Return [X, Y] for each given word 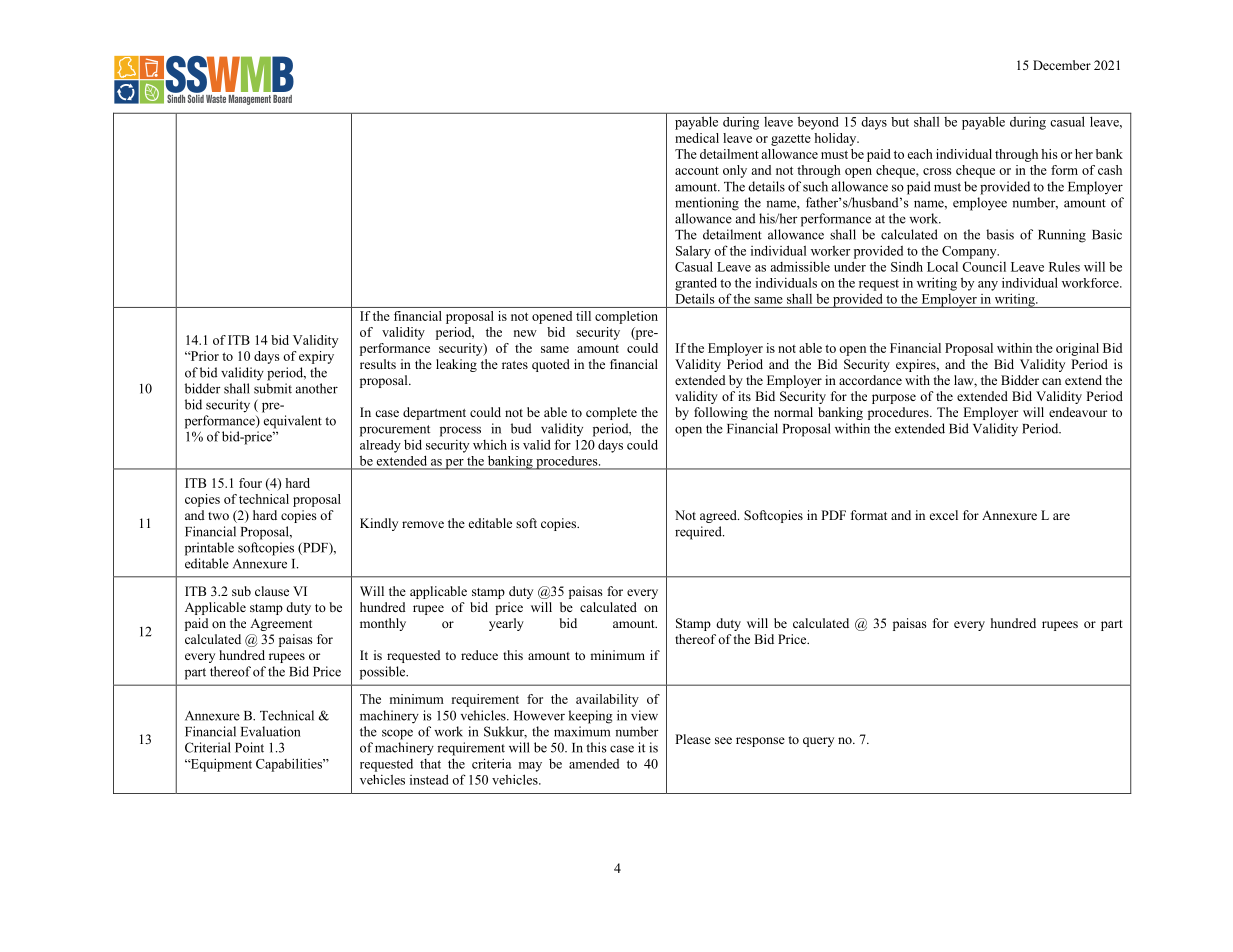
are [1061, 516]
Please [693, 739]
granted [696, 284]
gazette [791, 140]
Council [984, 267]
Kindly [379, 524]
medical [697, 138]
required [699, 533]
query [818, 742]
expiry [316, 357]
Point [249, 747]
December [1062, 65]
